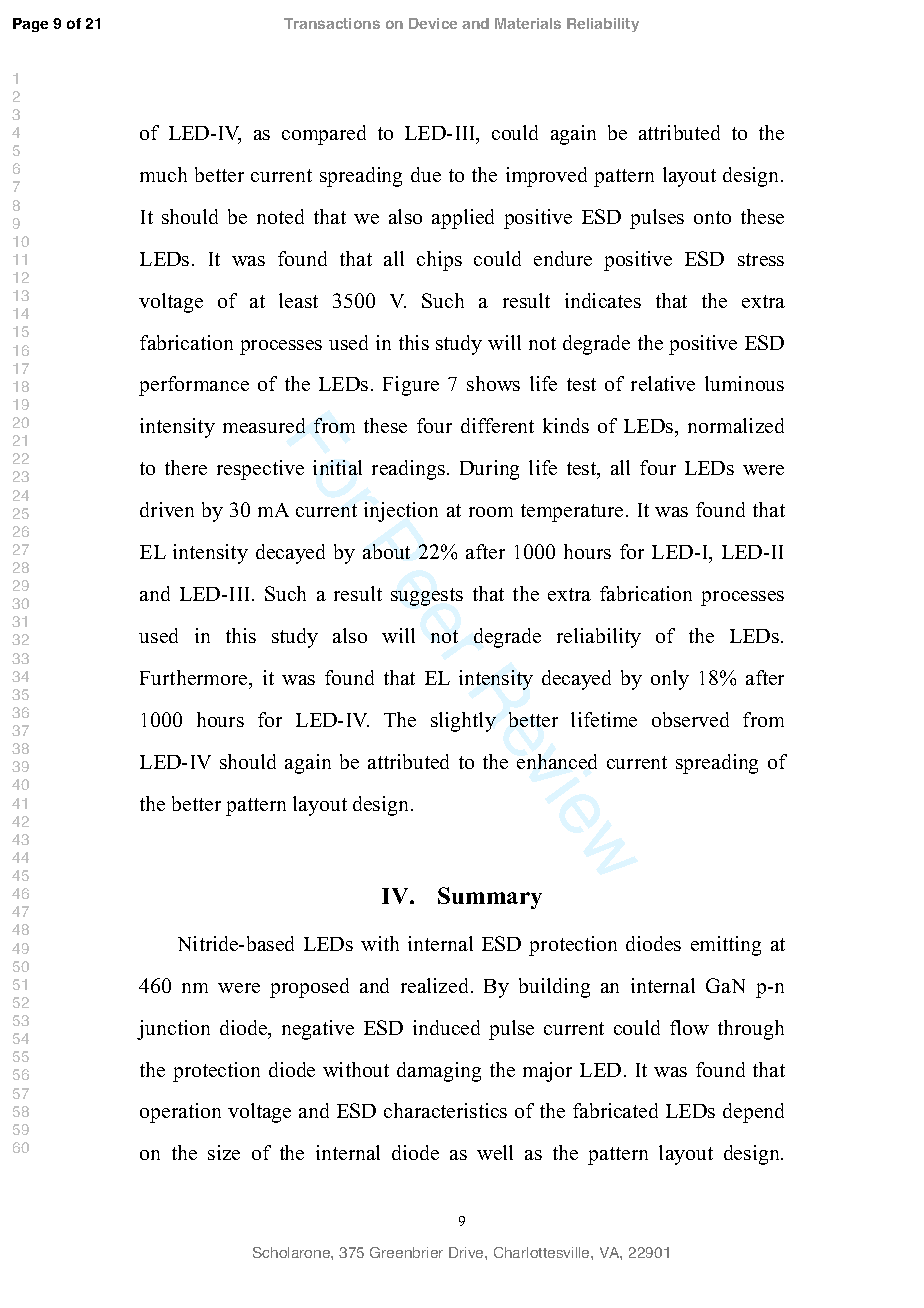 Image resolution: width=924 pixels, height=1308 pixels. Describe the element at coordinates (603, 300) in the screenshot. I see `indicates` at that location.
